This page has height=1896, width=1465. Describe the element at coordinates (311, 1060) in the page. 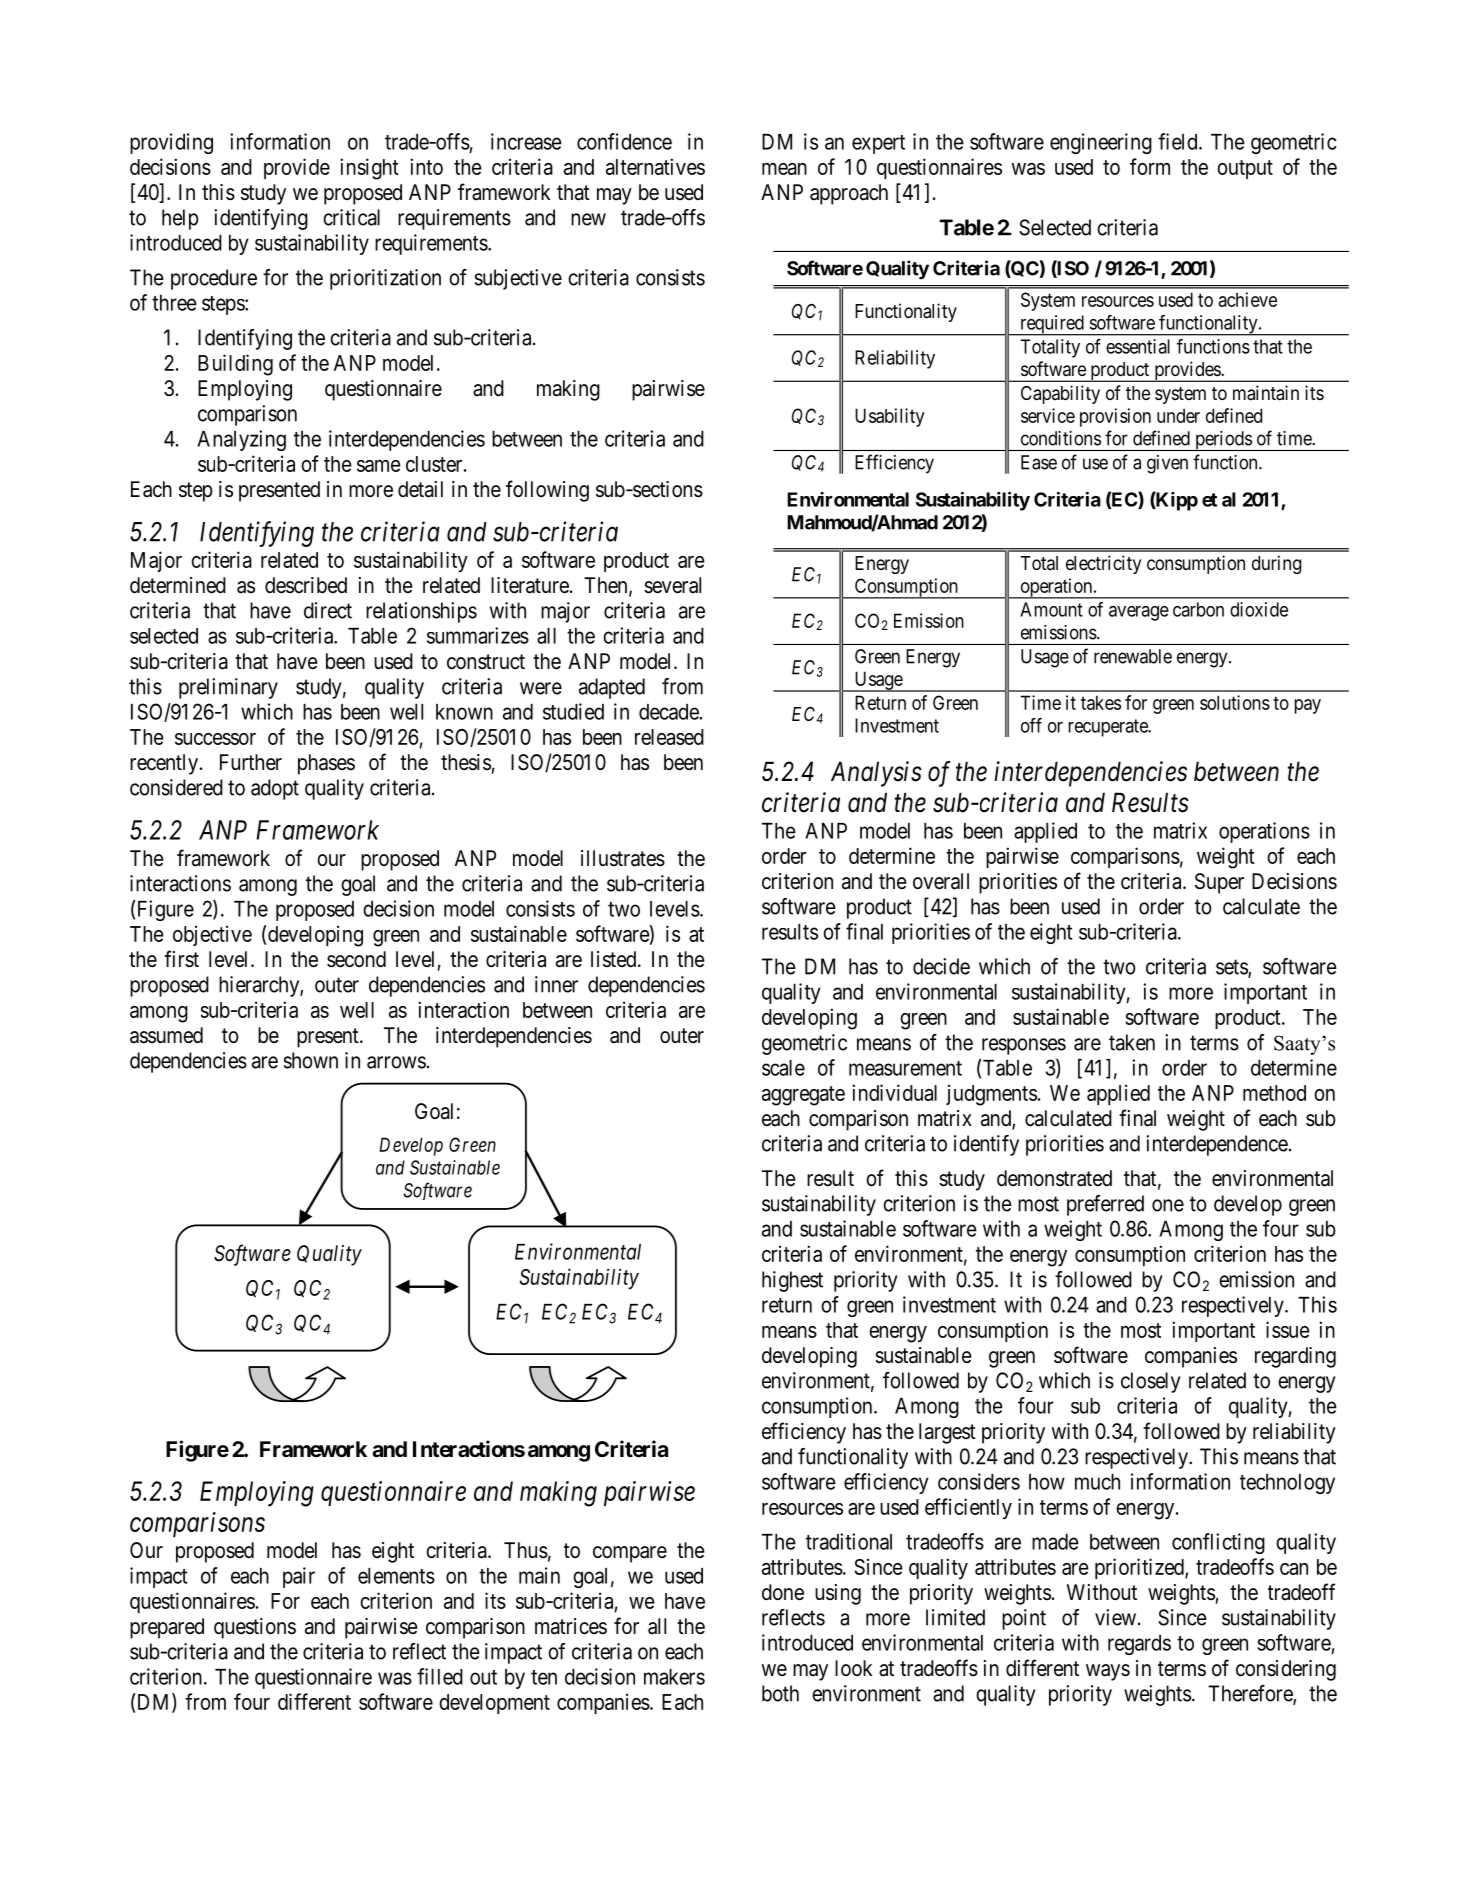

I see `shown` at that location.
